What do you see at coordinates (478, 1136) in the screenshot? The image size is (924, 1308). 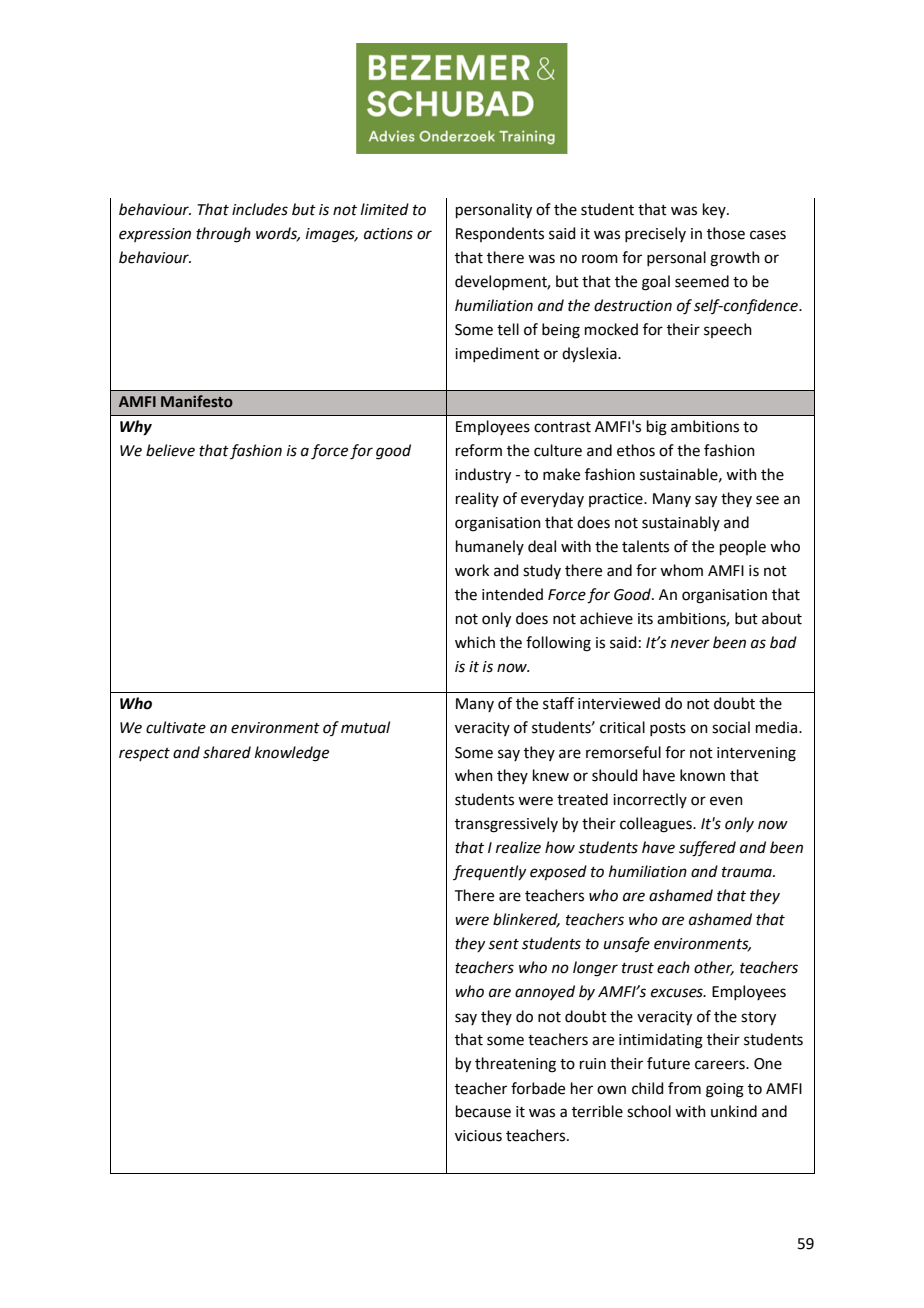 I see `vicious` at bounding box center [478, 1136].
